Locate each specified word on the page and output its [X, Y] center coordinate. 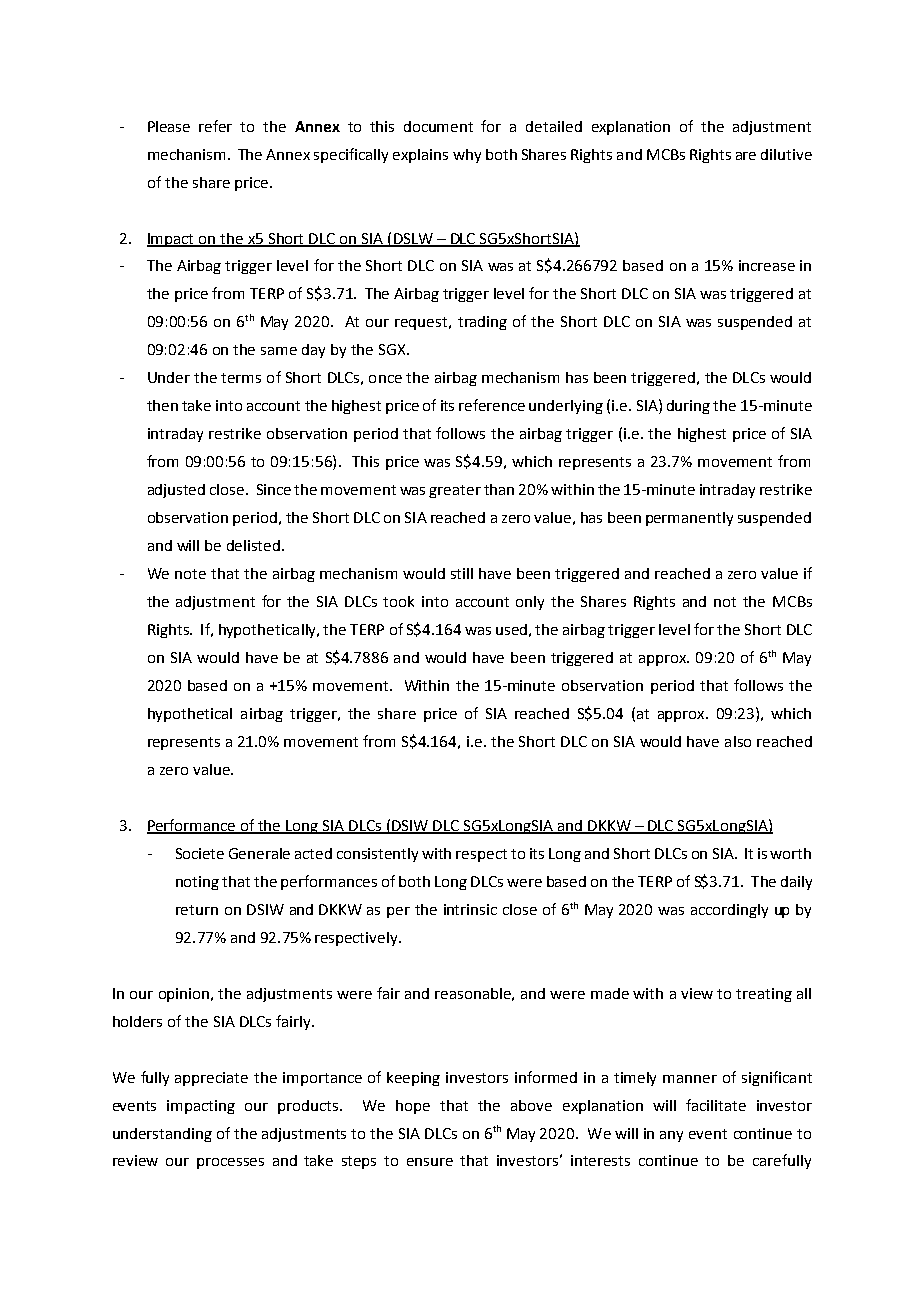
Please [169, 126]
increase [767, 265]
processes [230, 1163]
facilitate [716, 1105]
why [467, 156]
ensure [430, 1162]
